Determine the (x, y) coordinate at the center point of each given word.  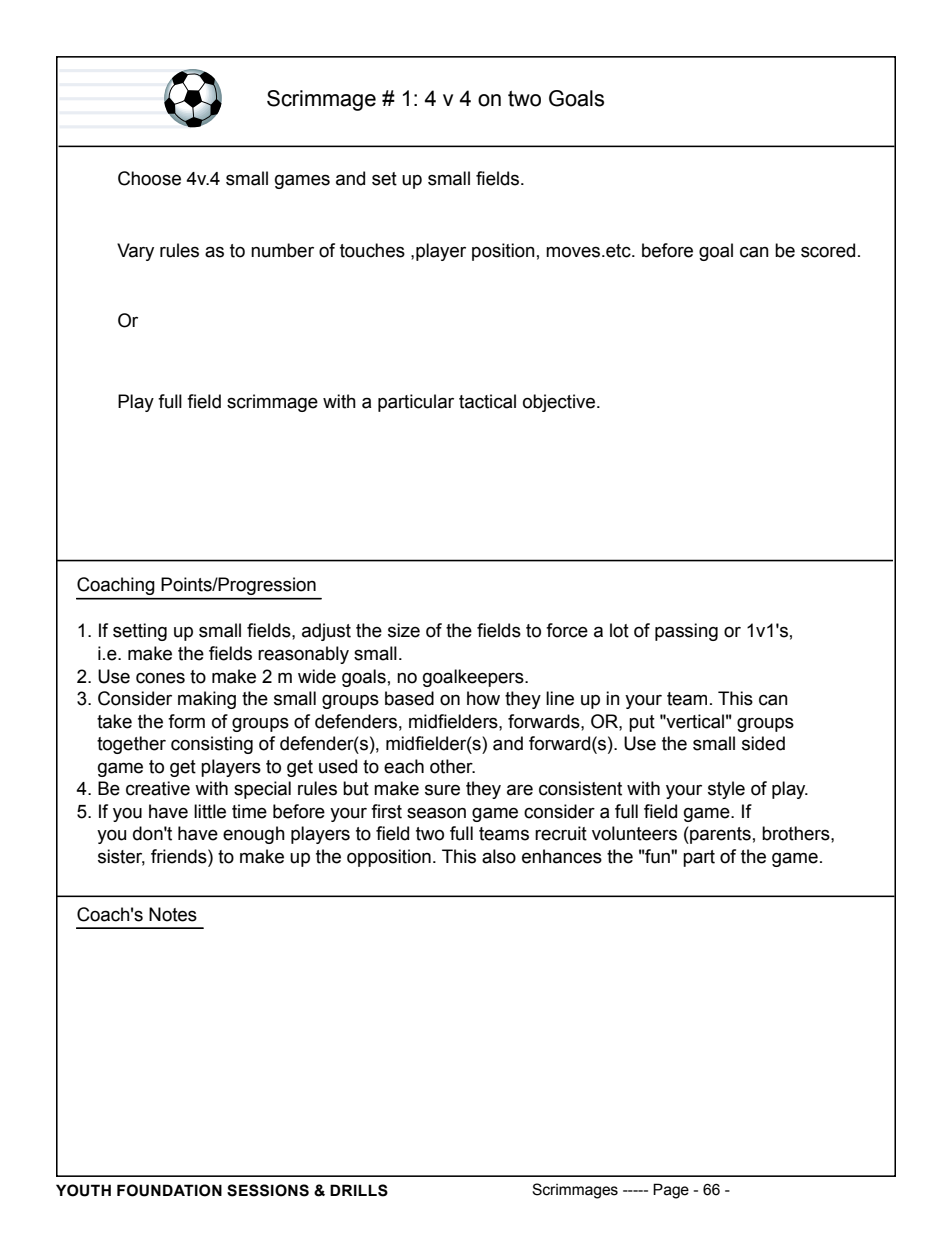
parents (719, 835)
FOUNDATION (169, 1190)
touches (372, 250)
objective (560, 403)
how (483, 698)
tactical (487, 401)
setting (140, 632)
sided (763, 743)
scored (828, 250)
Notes (173, 914)
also (499, 856)
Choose (149, 178)
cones (160, 678)
